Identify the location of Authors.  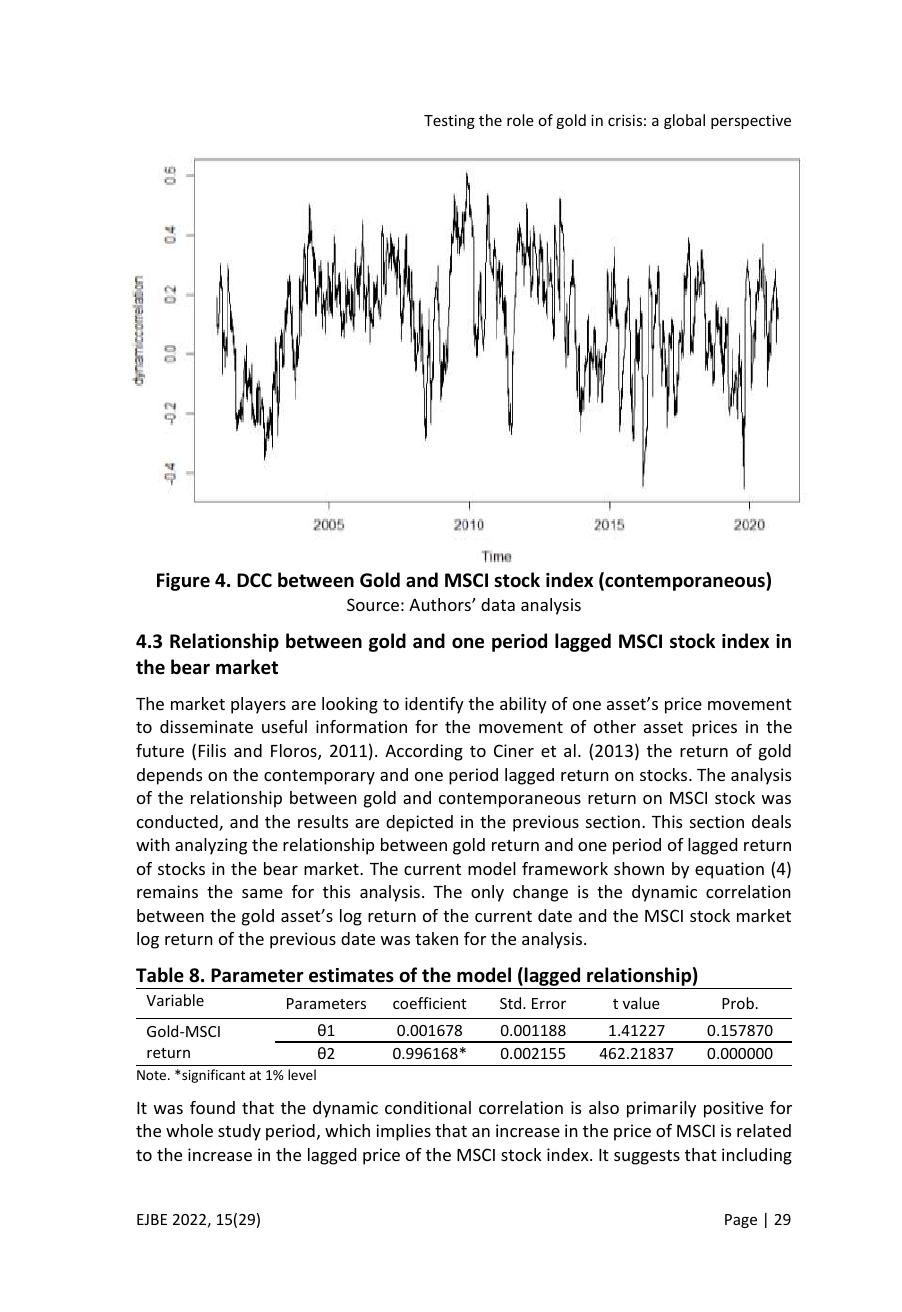
(441, 604).
